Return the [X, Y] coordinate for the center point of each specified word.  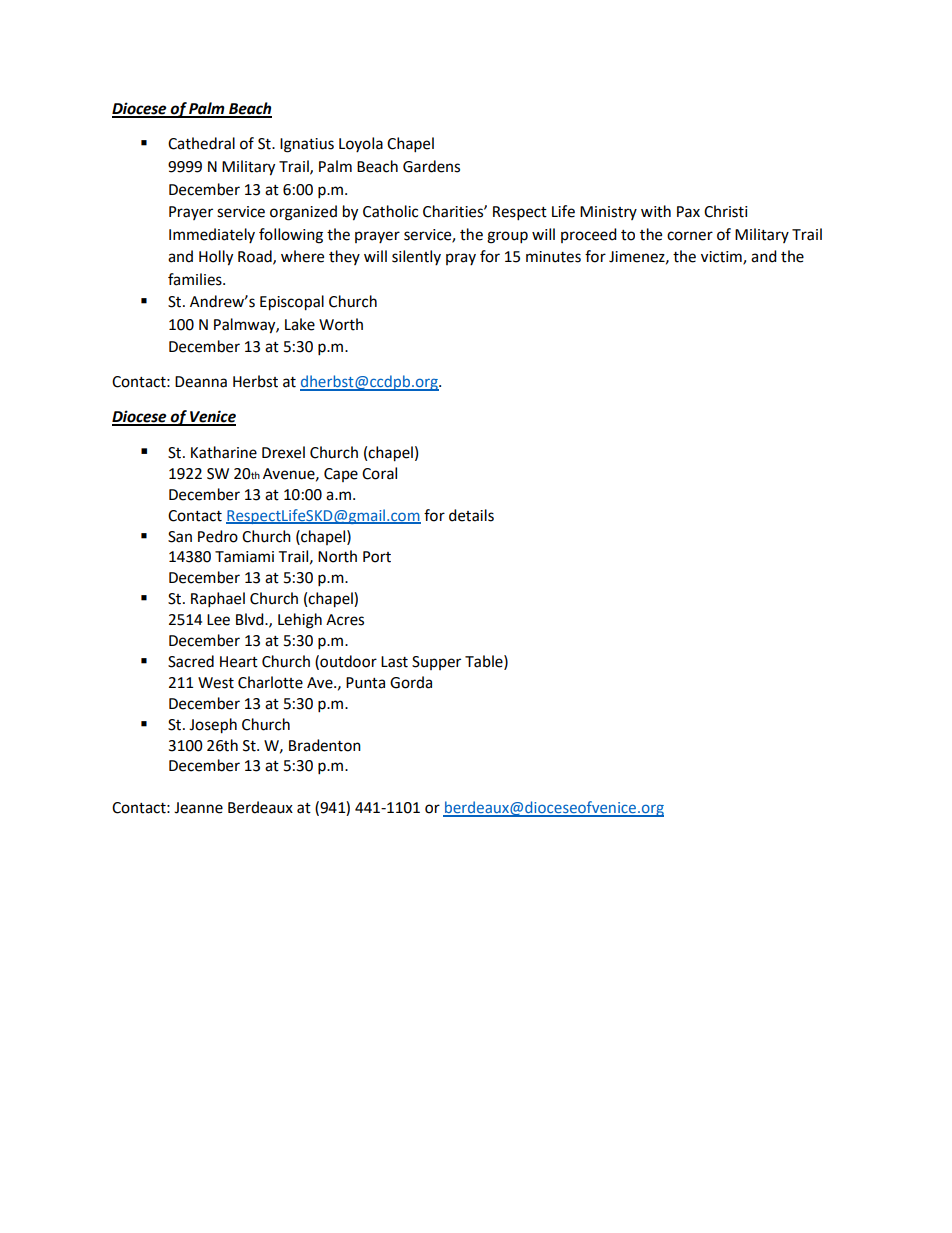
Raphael [218, 600]
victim [722, 258]
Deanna [201, 382]
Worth [341, 324]
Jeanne [198, 808]
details [471, 515]
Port [377, 557]
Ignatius [307, 145]
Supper [436, 663]
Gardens [431, 166]
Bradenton [325, 745]
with [656, 211]
